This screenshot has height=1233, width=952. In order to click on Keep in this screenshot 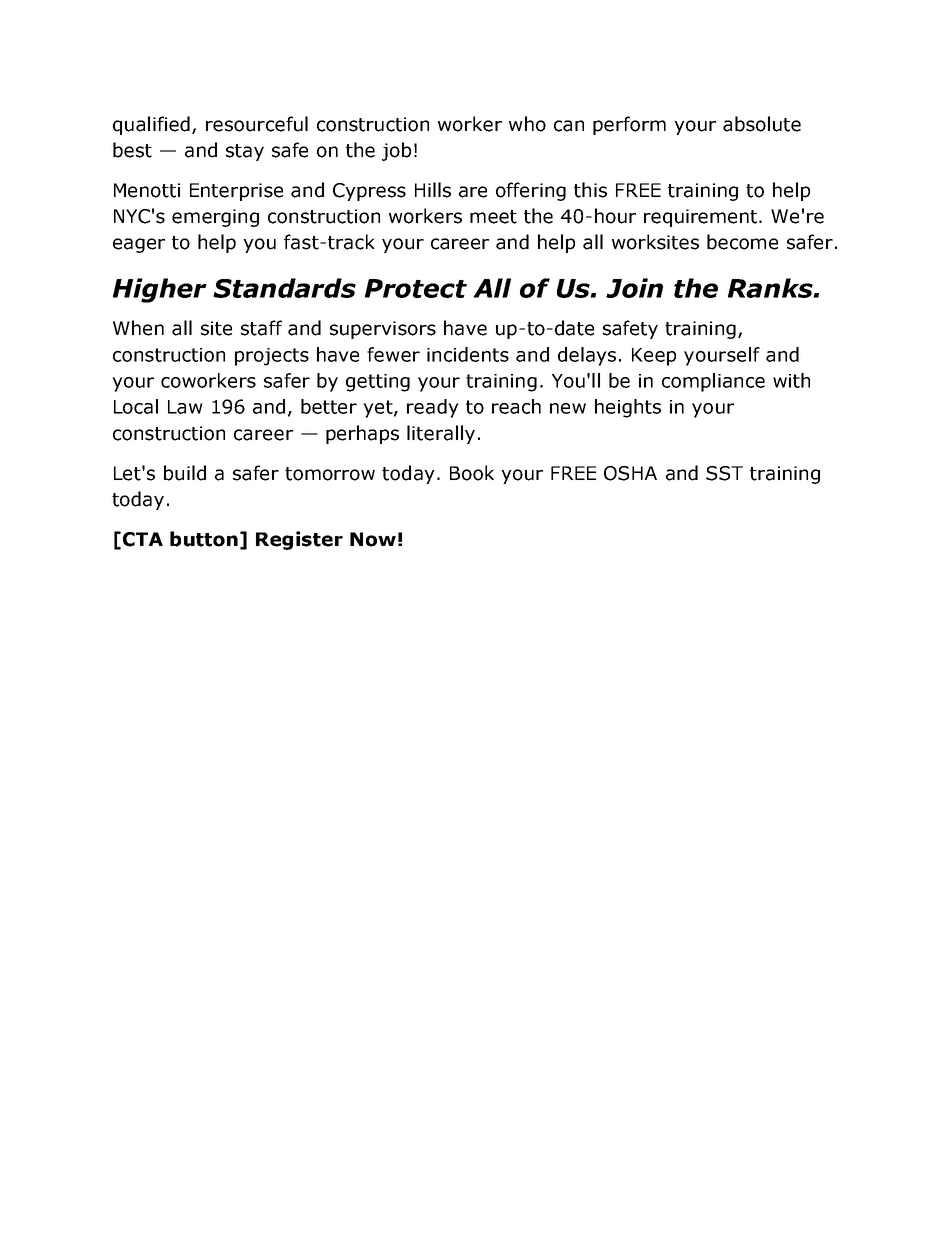, I will do `click(654, 357)`.
